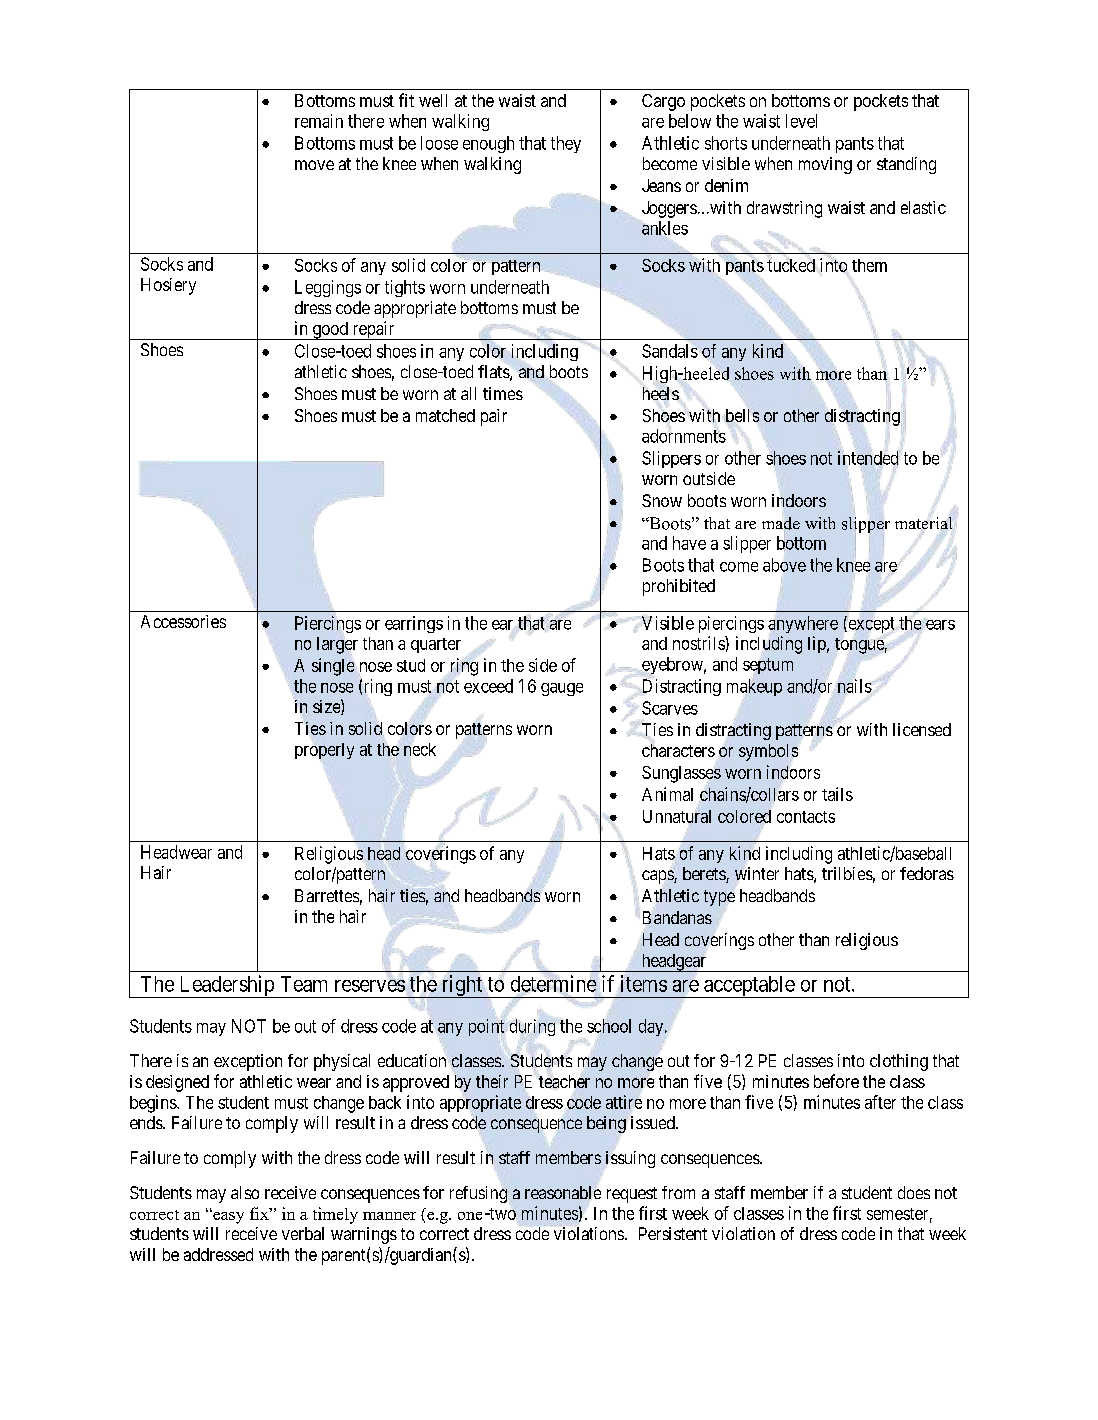  Describe the element at coordinates (245, 1192) in the page. I see `also` at that location.
